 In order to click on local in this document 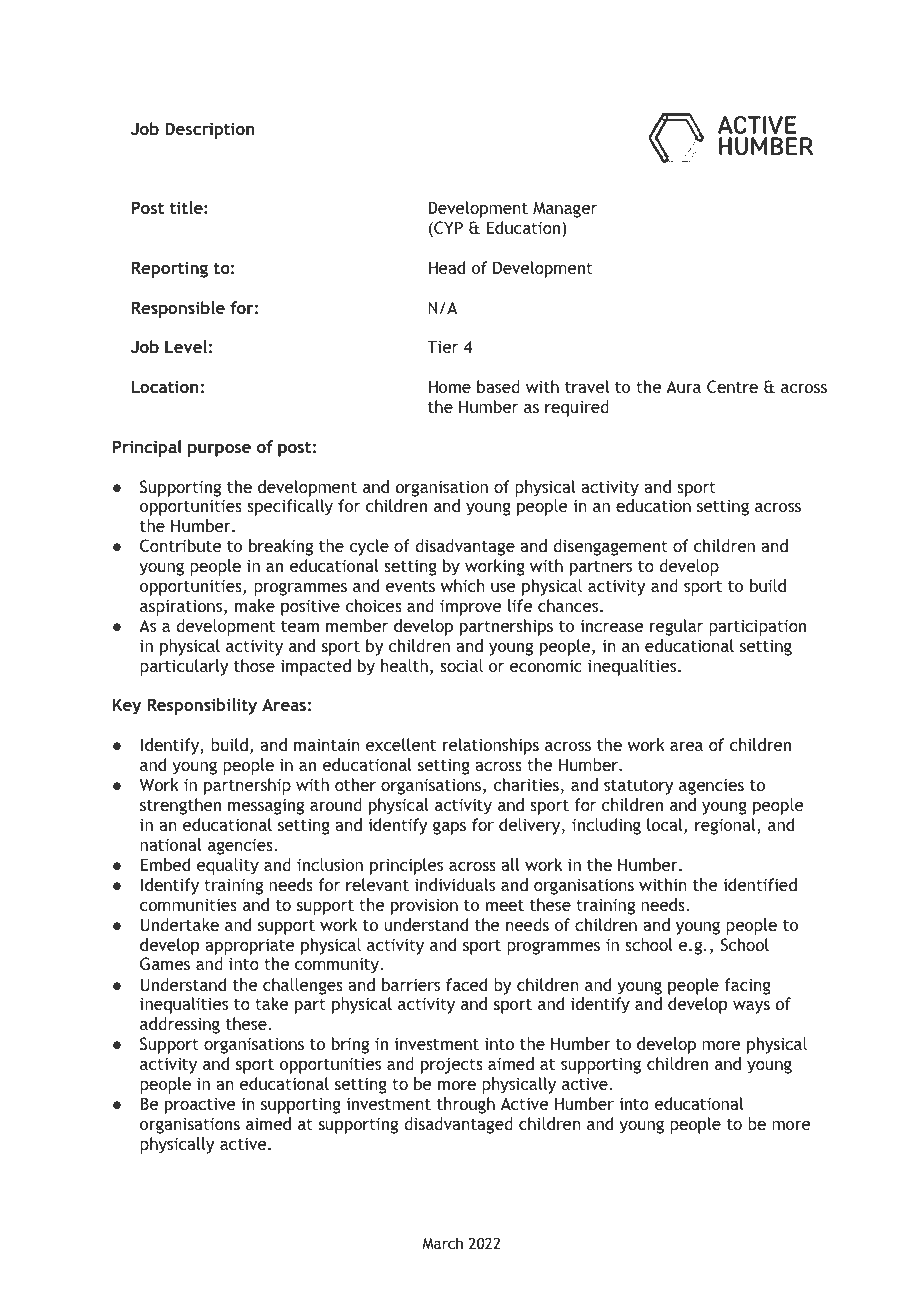, I will do `click(666, 826)`.
